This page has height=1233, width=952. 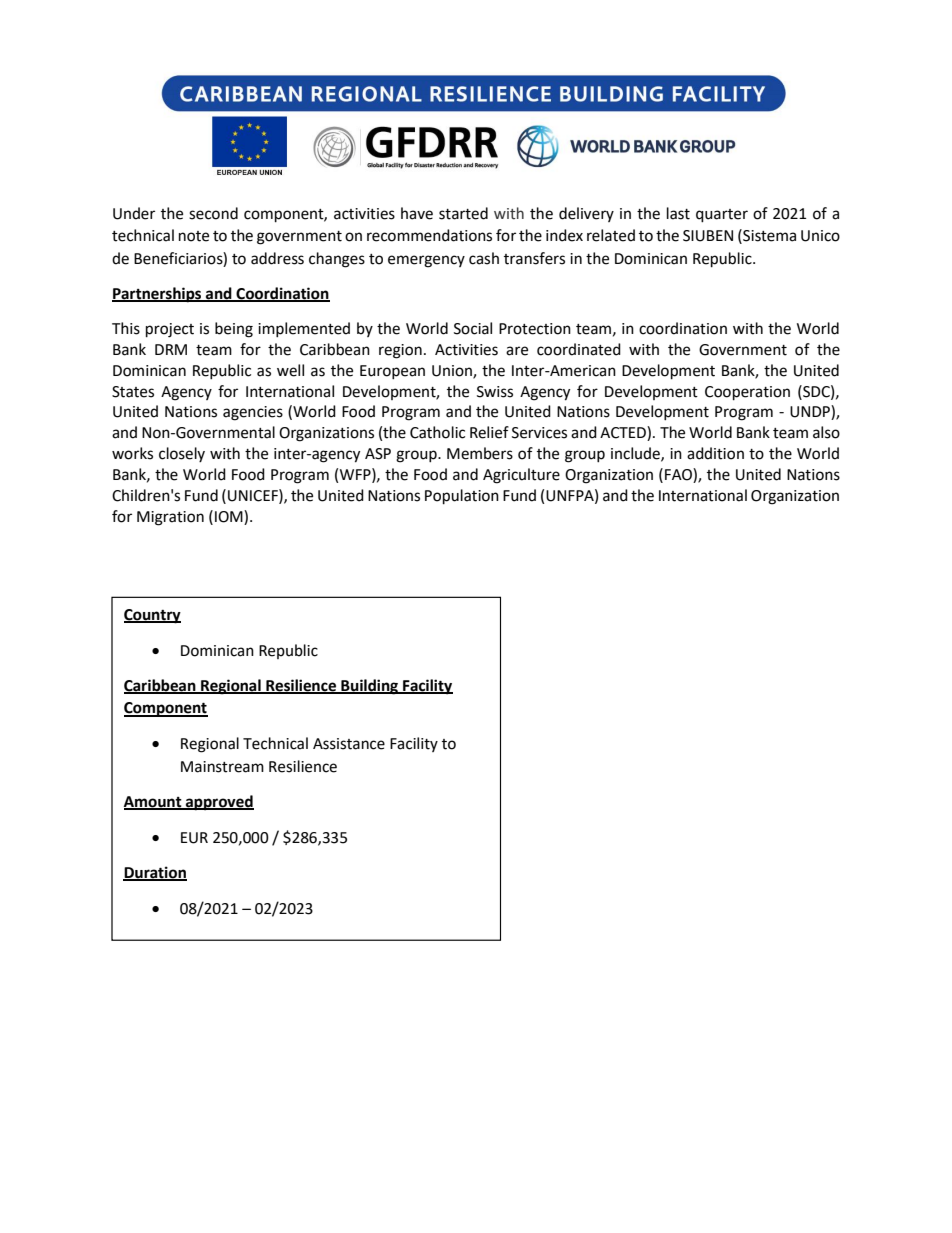 What do you see at coordinates (230, 517) in the page?
I see `IOM` at bounding box center [230, 517].
